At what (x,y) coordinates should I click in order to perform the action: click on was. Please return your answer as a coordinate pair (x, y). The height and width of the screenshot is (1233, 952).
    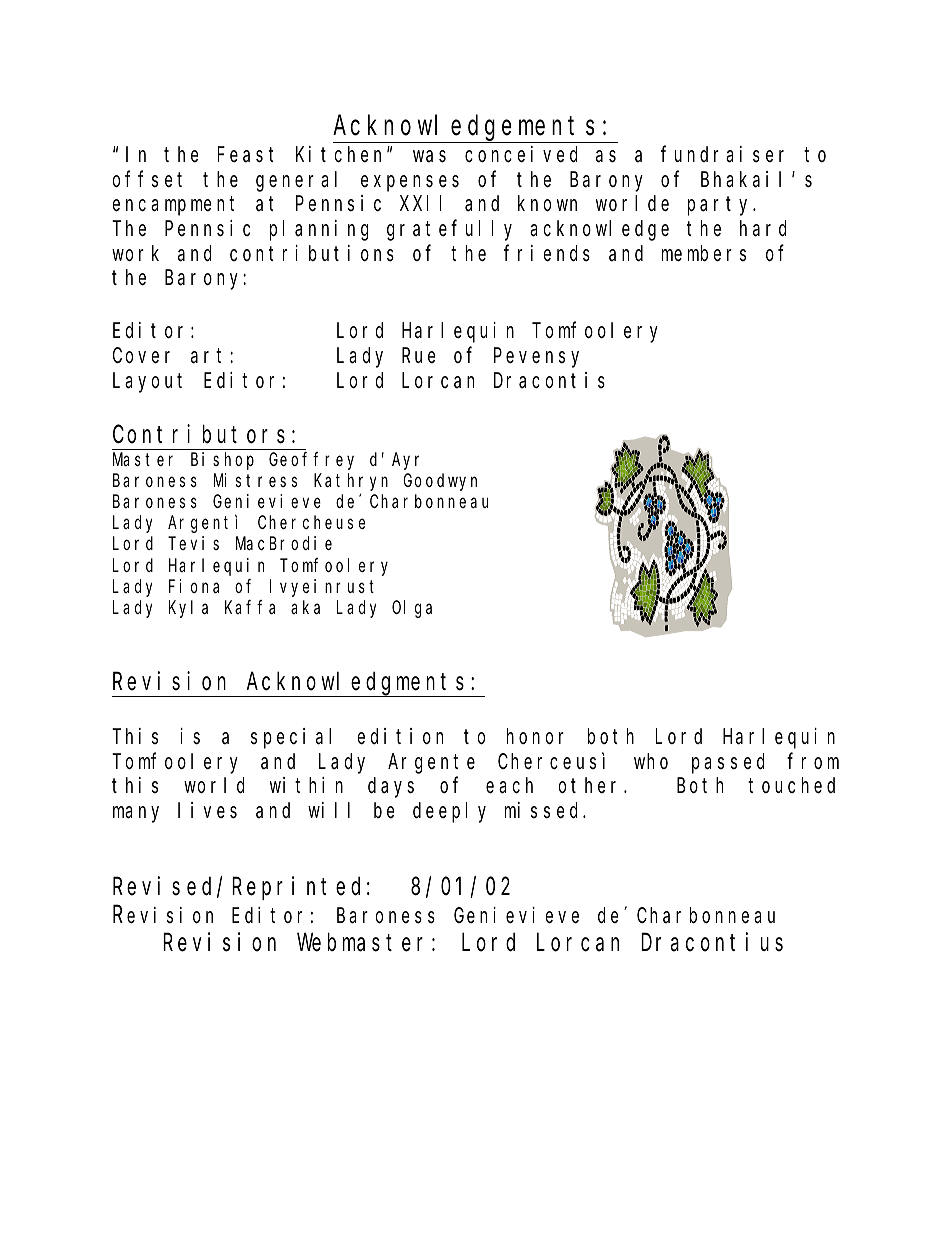
    Looking at the image, I should click on (429, 157).
